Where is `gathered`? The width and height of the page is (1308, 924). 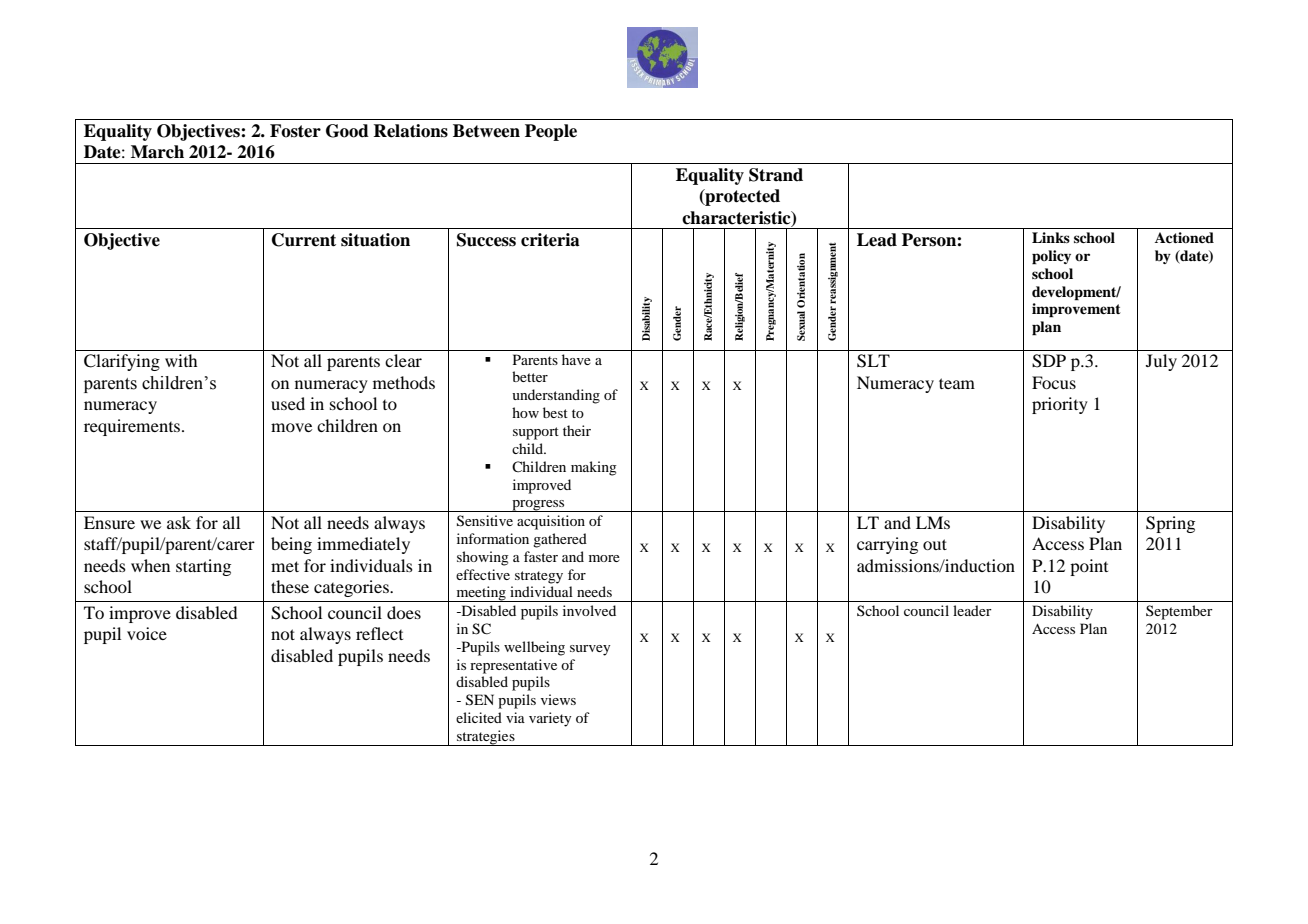 gathered is located at coordinates (560, 540).
